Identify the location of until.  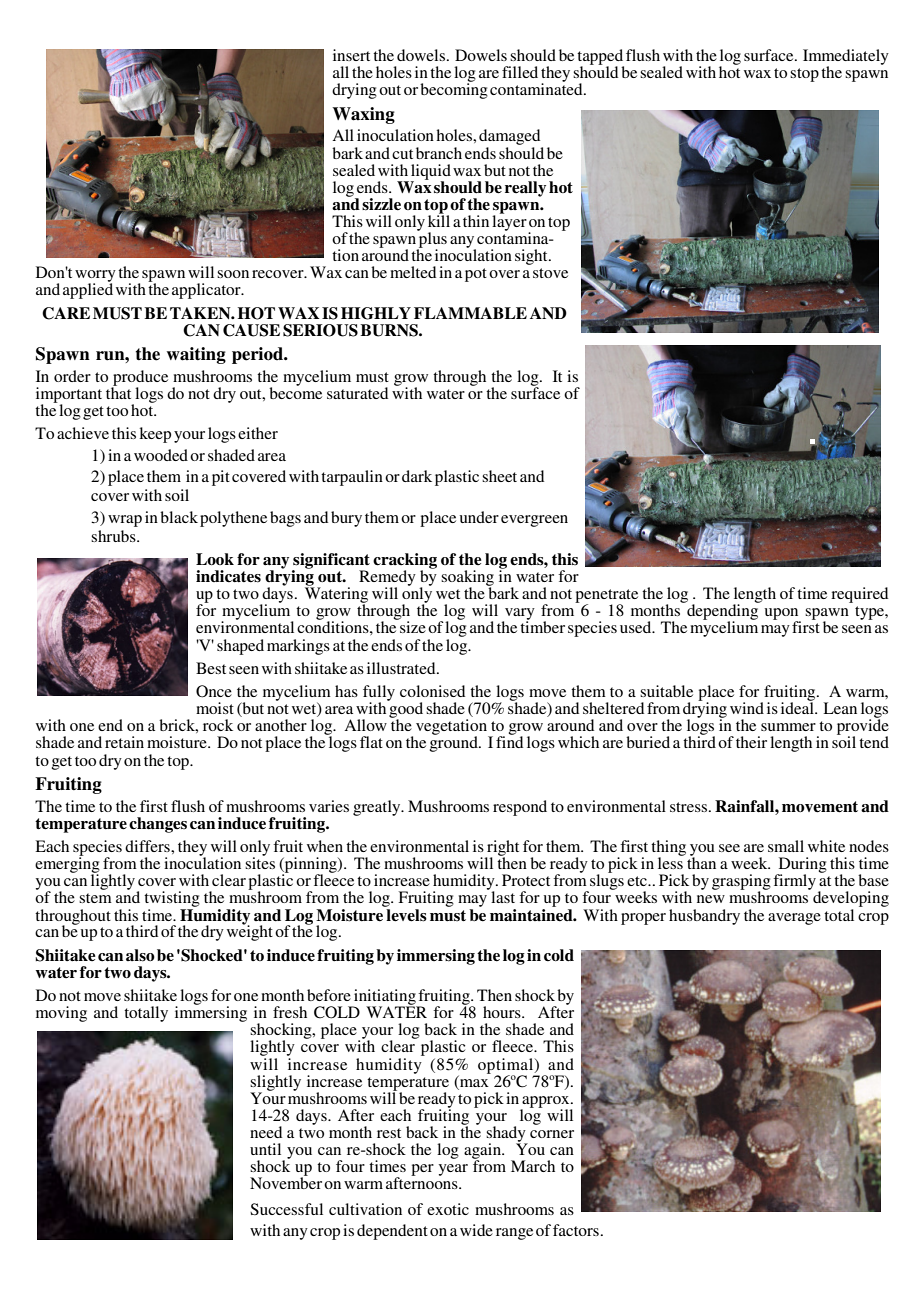
(265, 1149).
